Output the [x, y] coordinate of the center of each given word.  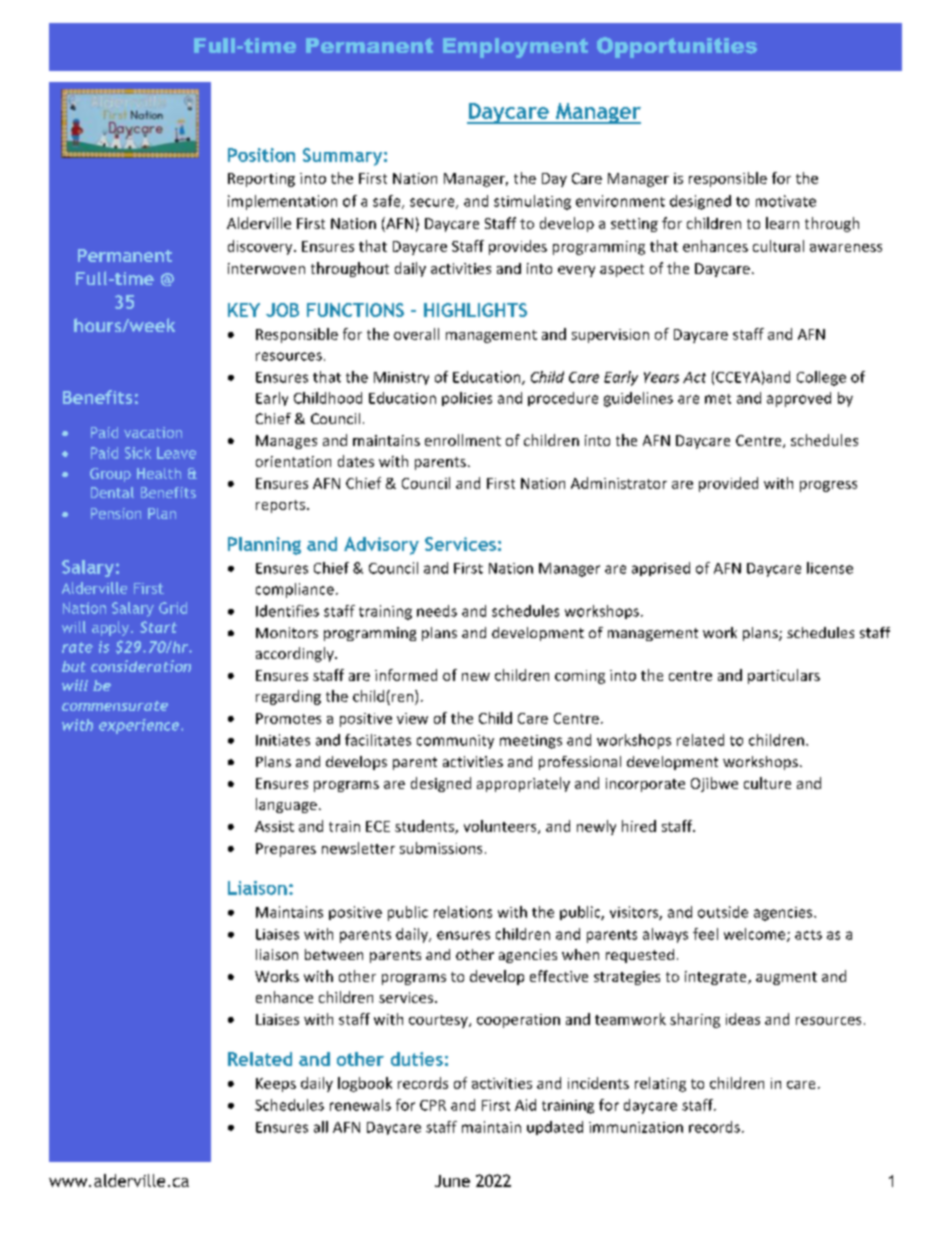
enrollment [463, 440]
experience [140, 726]
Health [159, 473]
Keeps [276, 1085]
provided [728, 484]
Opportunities [677, 47]
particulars [784, 676]
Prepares [286, 850]
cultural [778, 246]
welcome [756, 935]
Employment [515, 48]
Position [261, 155]
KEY [244, 310]
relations [463, 912]
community [455, 742]
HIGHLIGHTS [475, 310]
